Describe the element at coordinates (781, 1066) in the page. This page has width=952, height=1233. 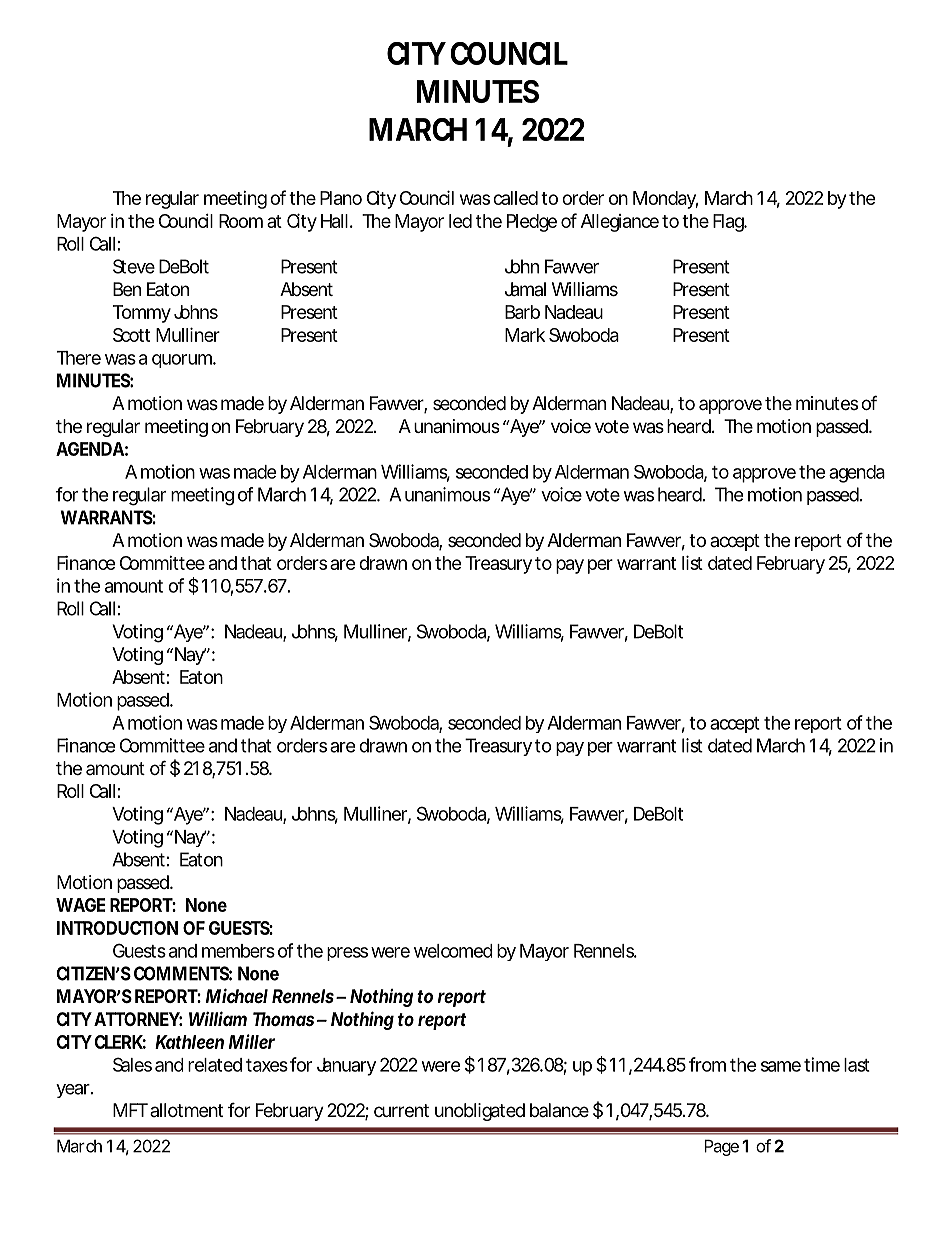
I see `same` at that location.
